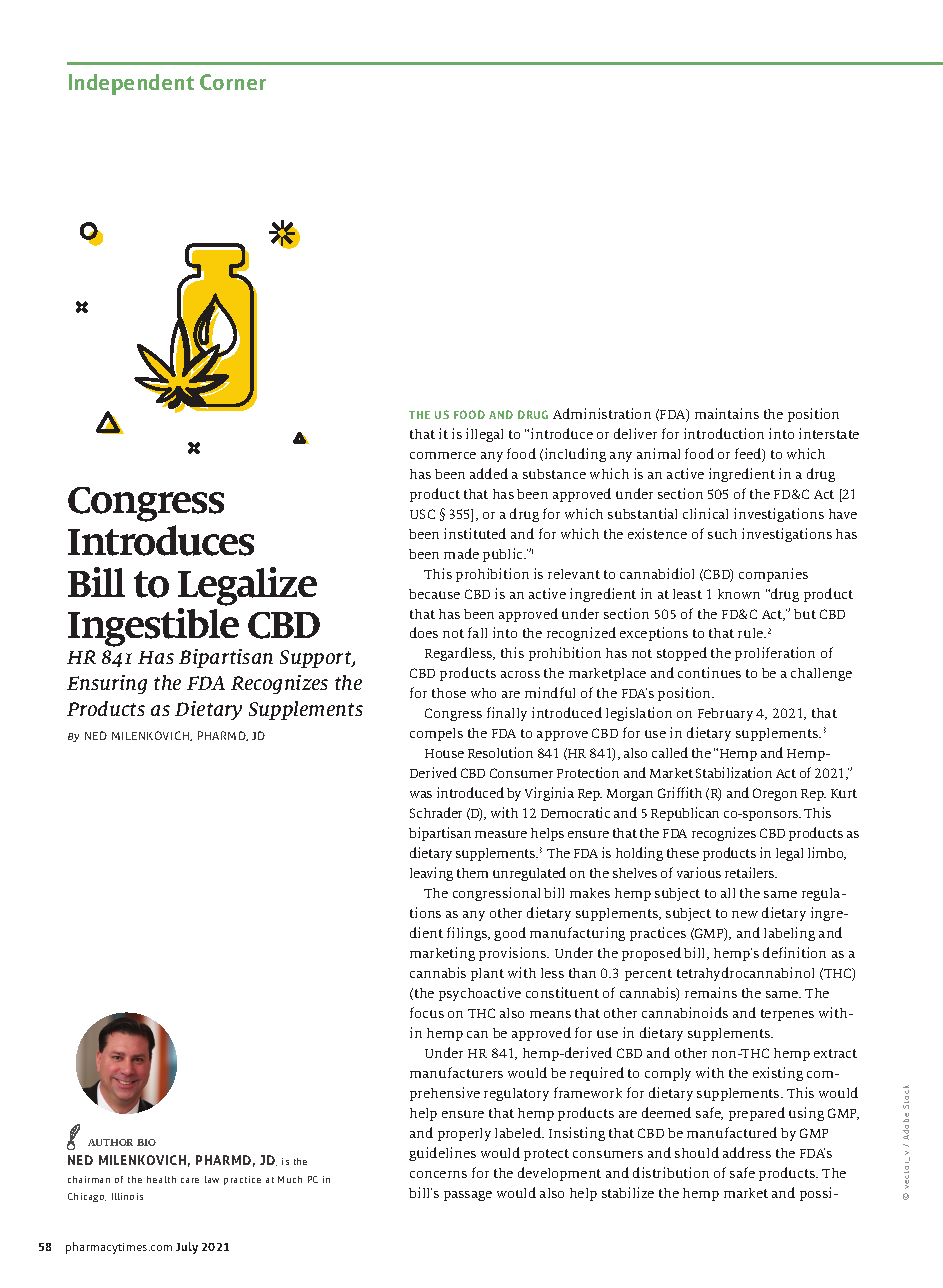  I want to click on those, so click(449, 693).
